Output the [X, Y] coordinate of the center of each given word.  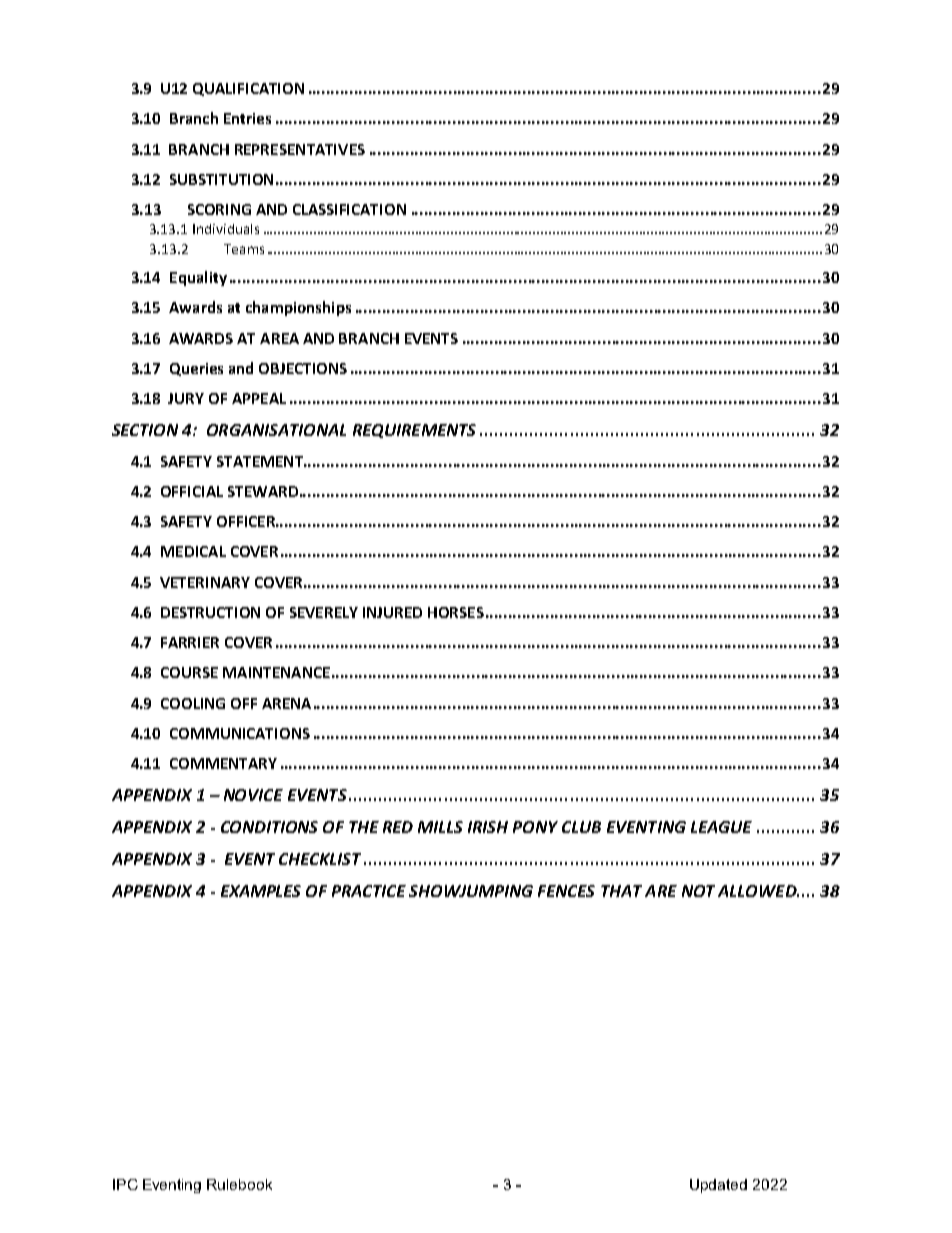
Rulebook [239, 1184]
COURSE [189, 672]
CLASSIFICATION [349, 209]
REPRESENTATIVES [300, 149]
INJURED [392, 612]
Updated [718, 1186]
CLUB [581, 827]
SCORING [219, 209]
